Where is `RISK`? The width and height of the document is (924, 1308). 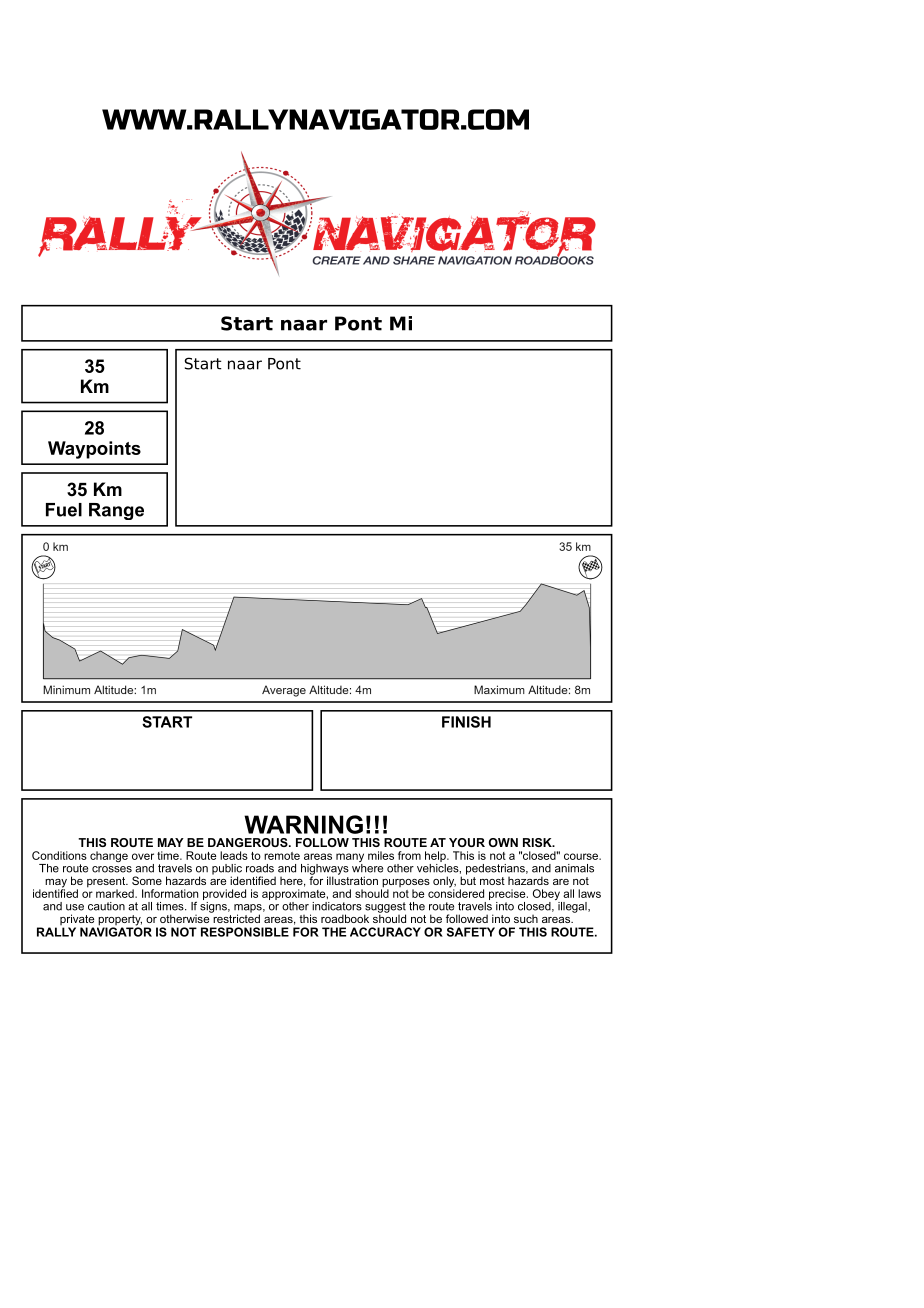 RISK is located at coordinates (538, 842).
